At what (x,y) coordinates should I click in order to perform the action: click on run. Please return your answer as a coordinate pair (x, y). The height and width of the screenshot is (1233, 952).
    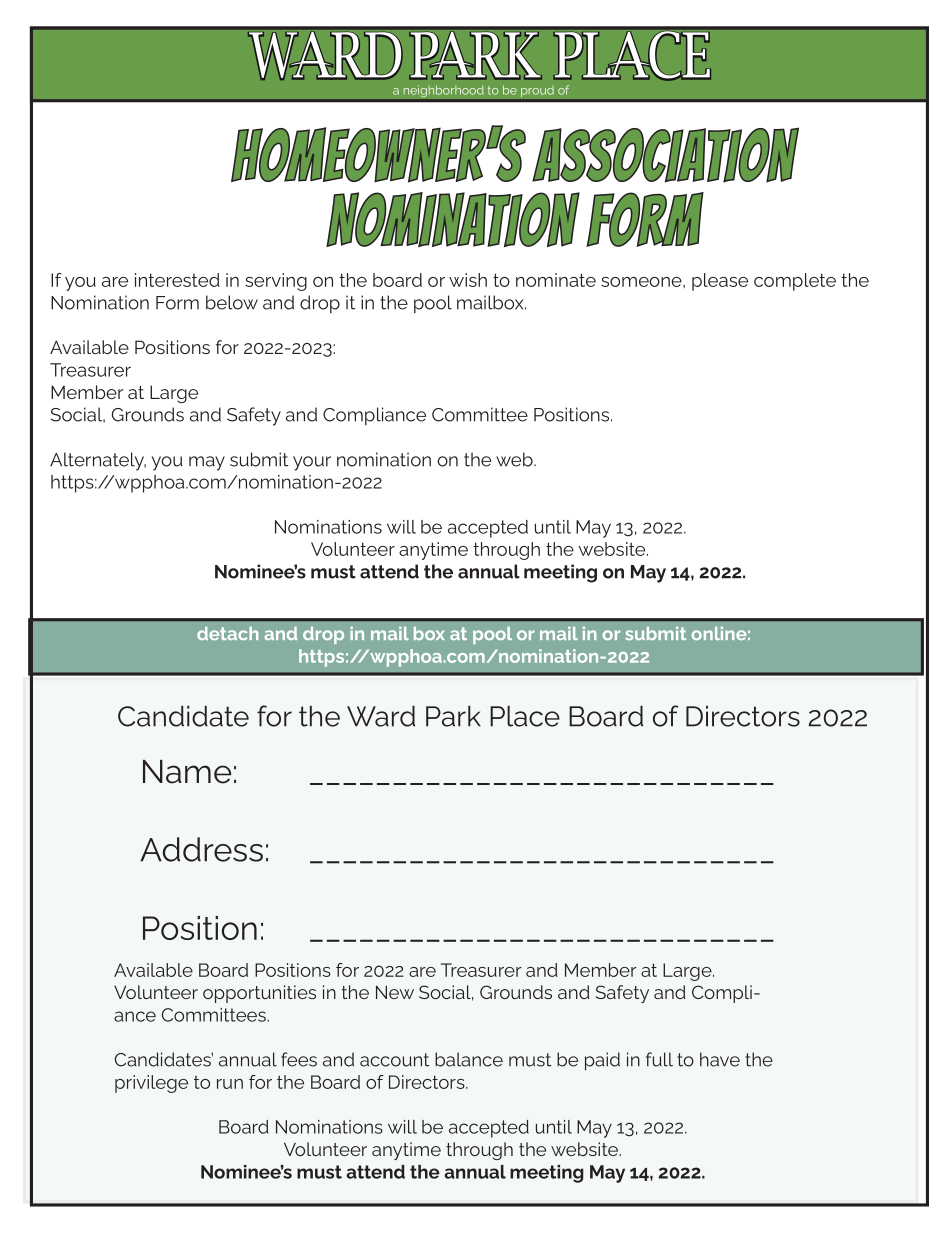
    Looking at the image, I should click on (230, 1084).
